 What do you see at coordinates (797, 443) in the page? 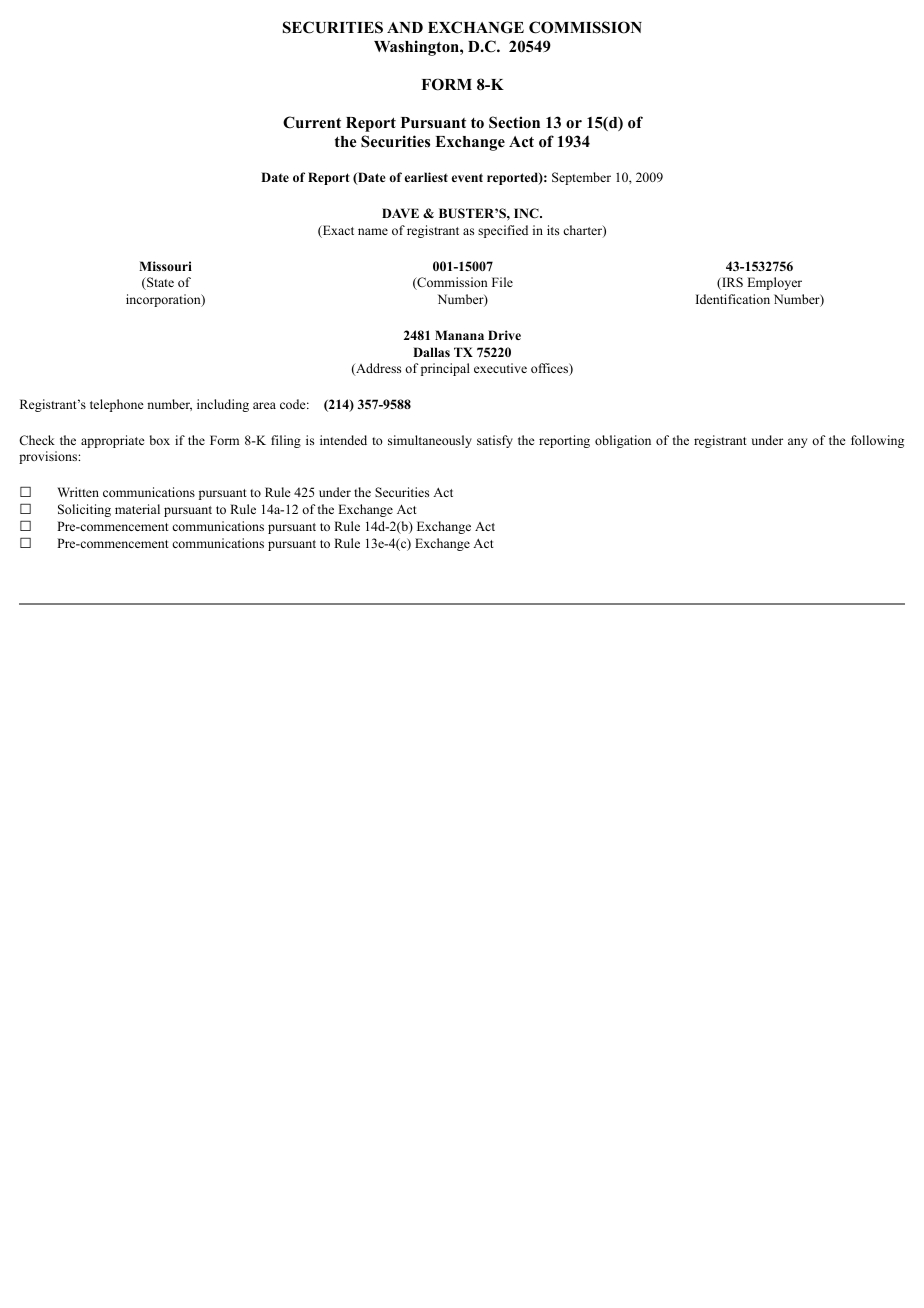
I see `any` at bounding box center [797, 443].
